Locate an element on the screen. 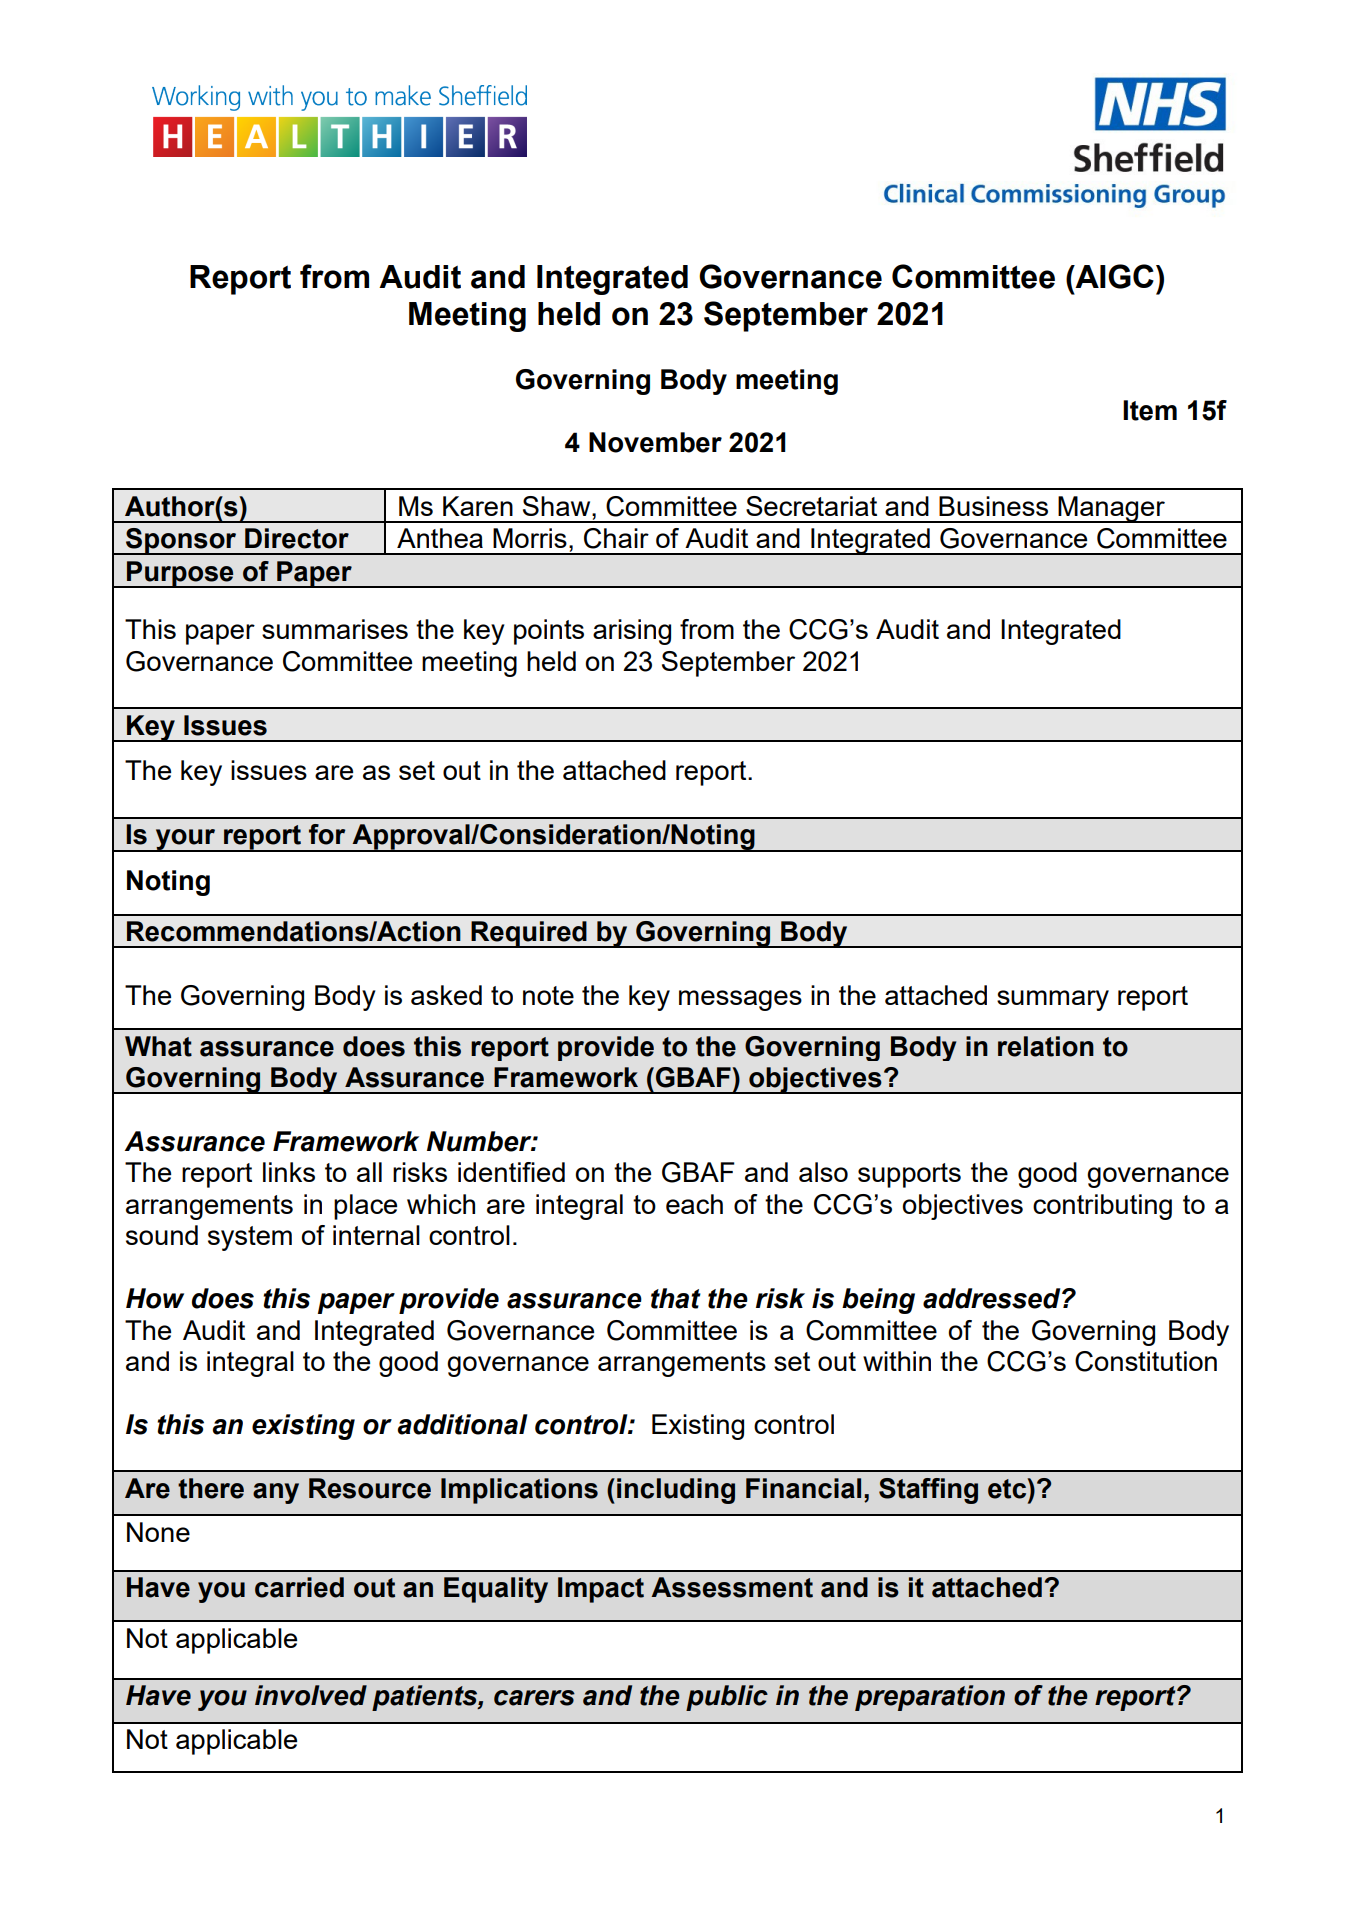  relation is located at coordinates (1046, 1046).
